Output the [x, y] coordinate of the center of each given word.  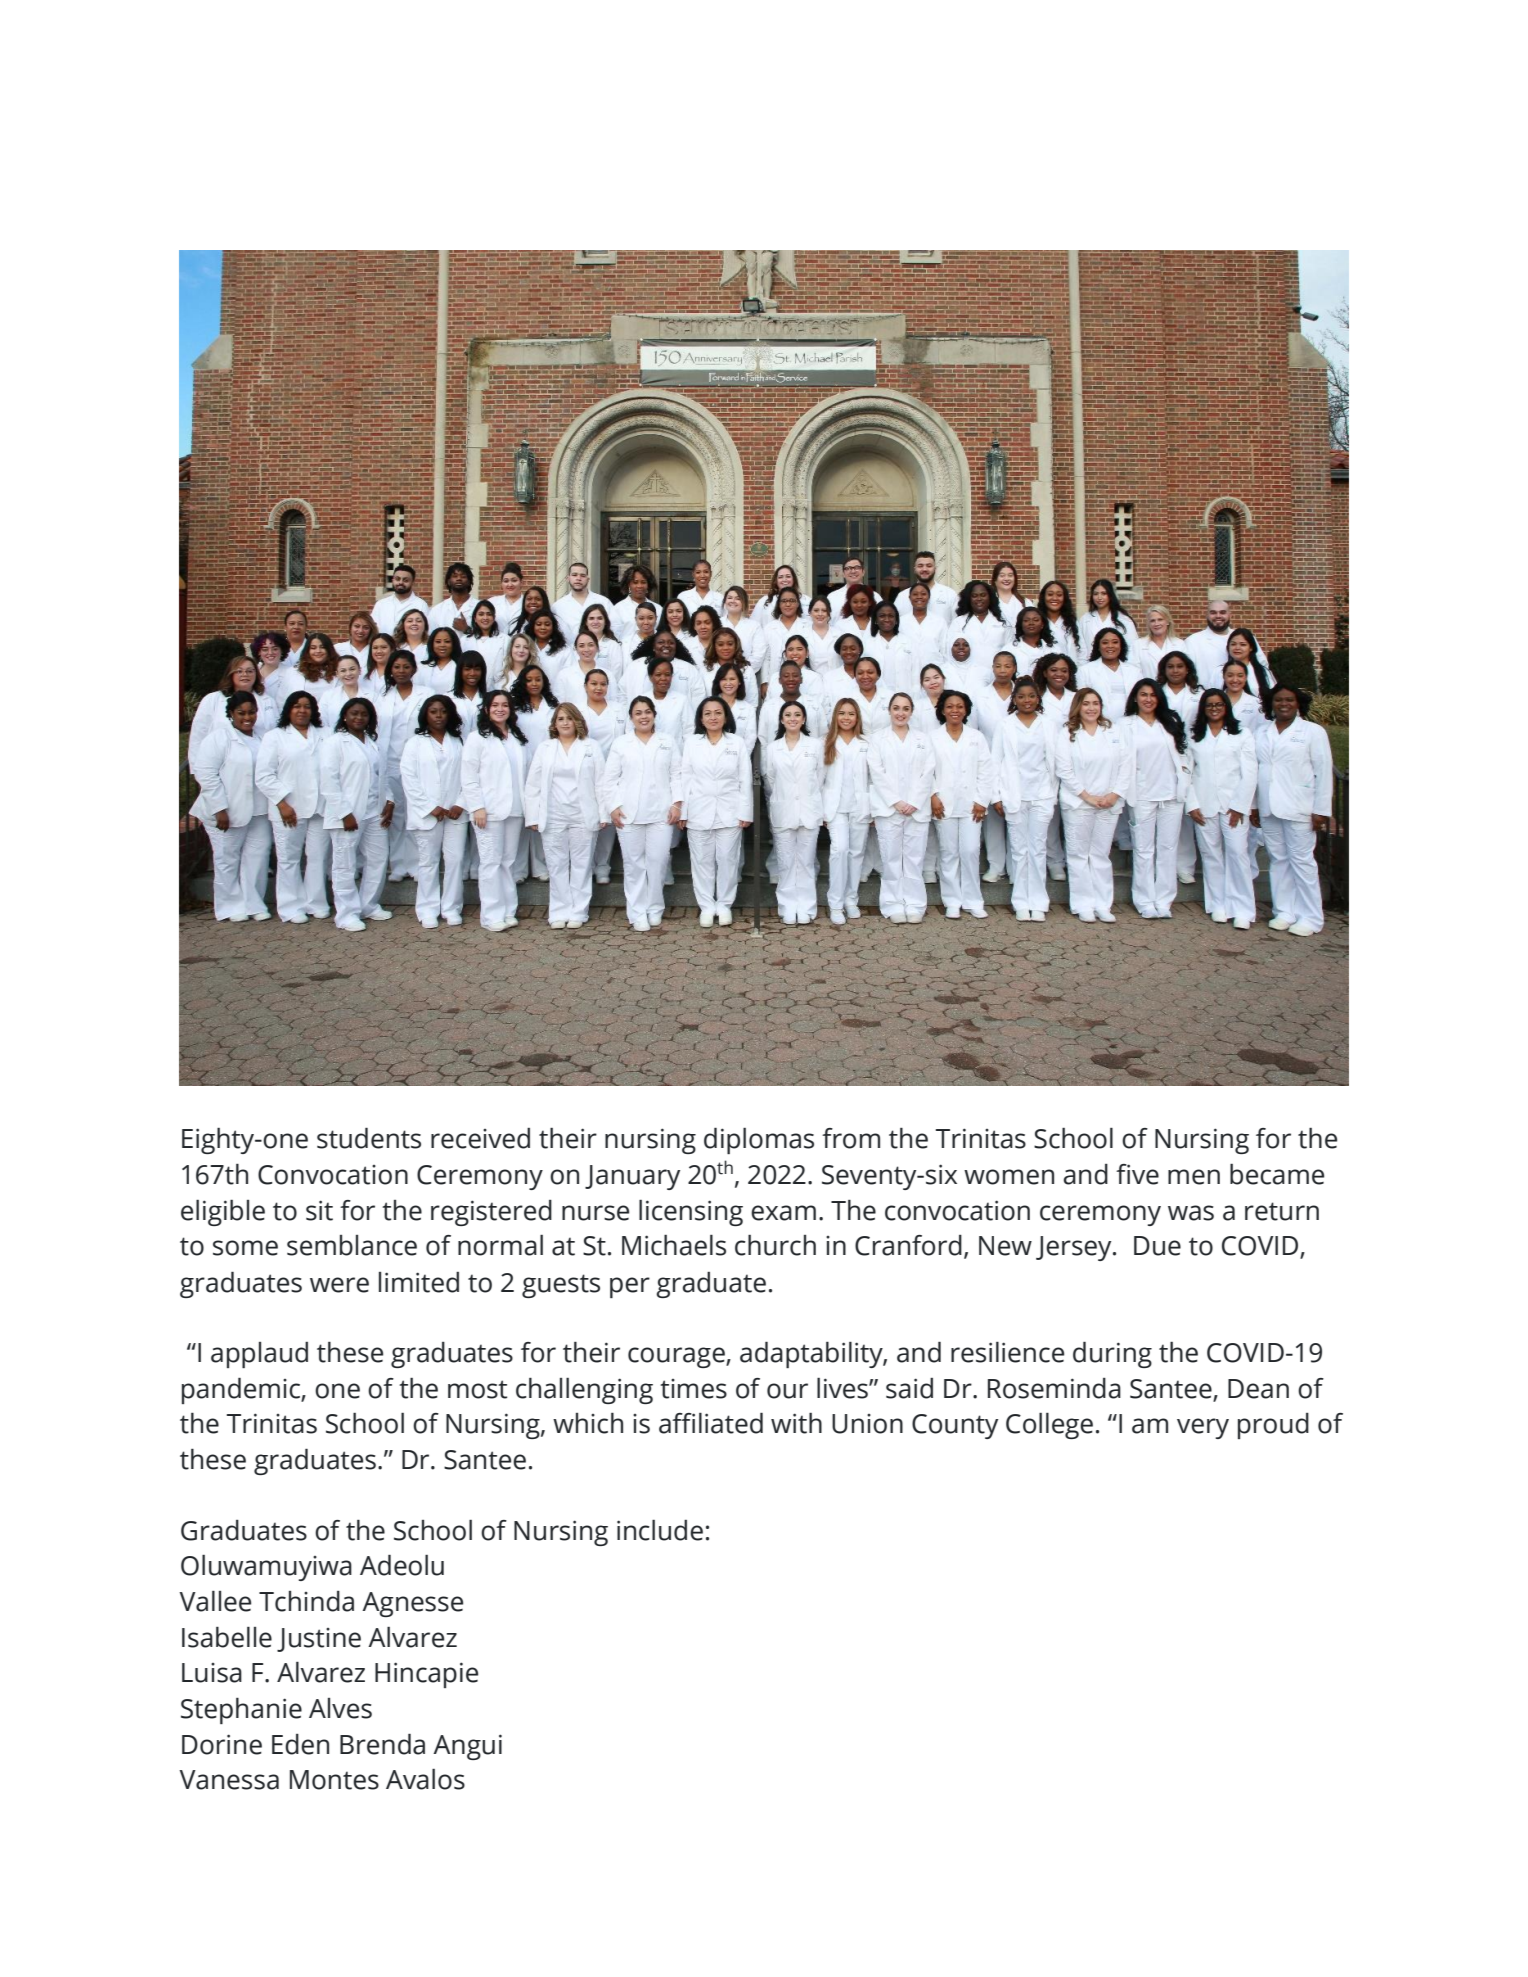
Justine [319, 1640]
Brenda [382, 1744]
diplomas [759, 1141]
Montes [334, 1780]
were [339, 1285]
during [1112, 1355]
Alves [340, 1708]
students [369, 1138]
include [660, 1530]
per [630, 1287]
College [1049, 1426]
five [1137, 1174]
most [477, 1389]
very [1203, 1428]
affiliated [711, 1423]
